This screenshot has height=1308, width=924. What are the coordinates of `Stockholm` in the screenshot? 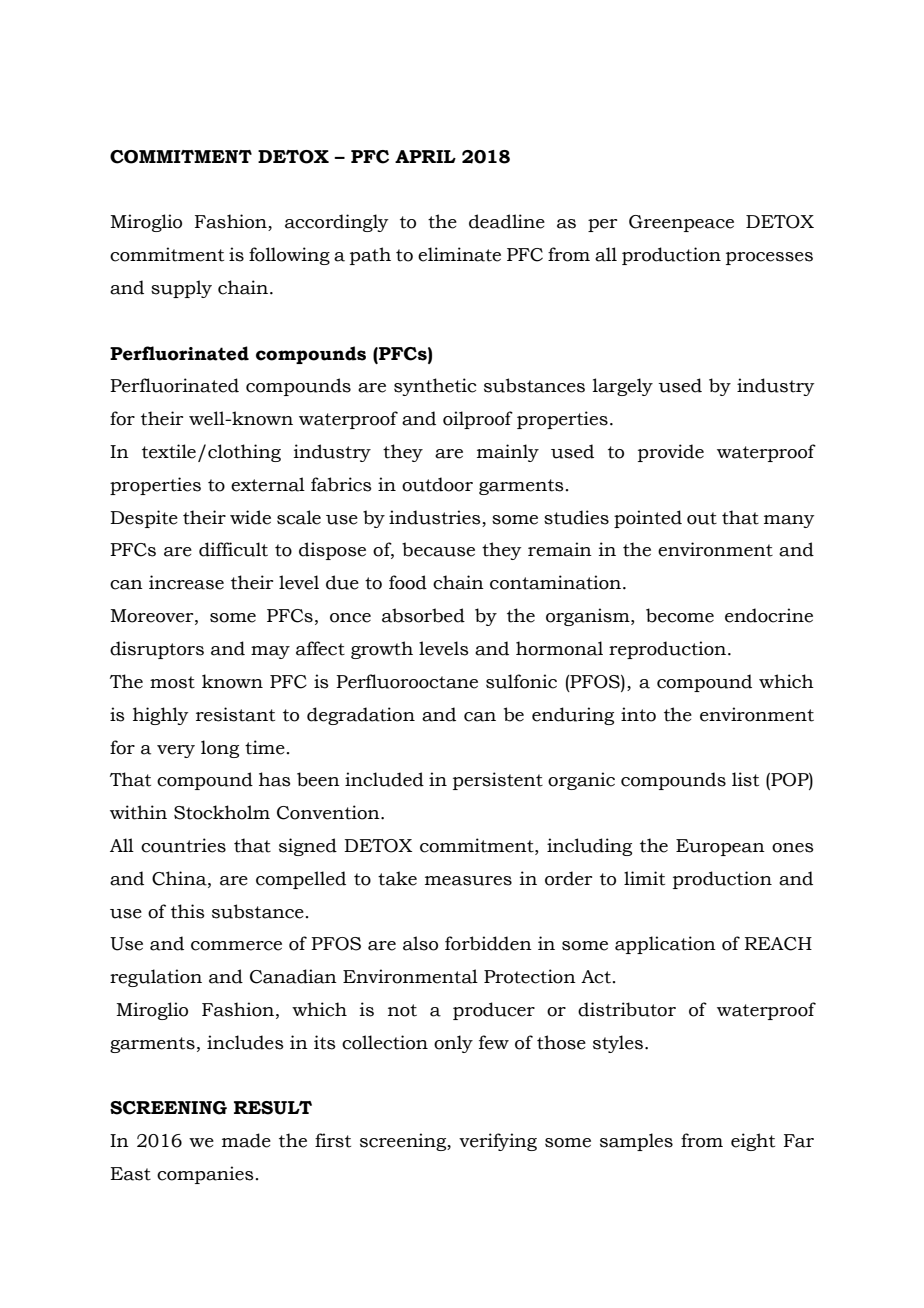 It's located at (222, 812).
